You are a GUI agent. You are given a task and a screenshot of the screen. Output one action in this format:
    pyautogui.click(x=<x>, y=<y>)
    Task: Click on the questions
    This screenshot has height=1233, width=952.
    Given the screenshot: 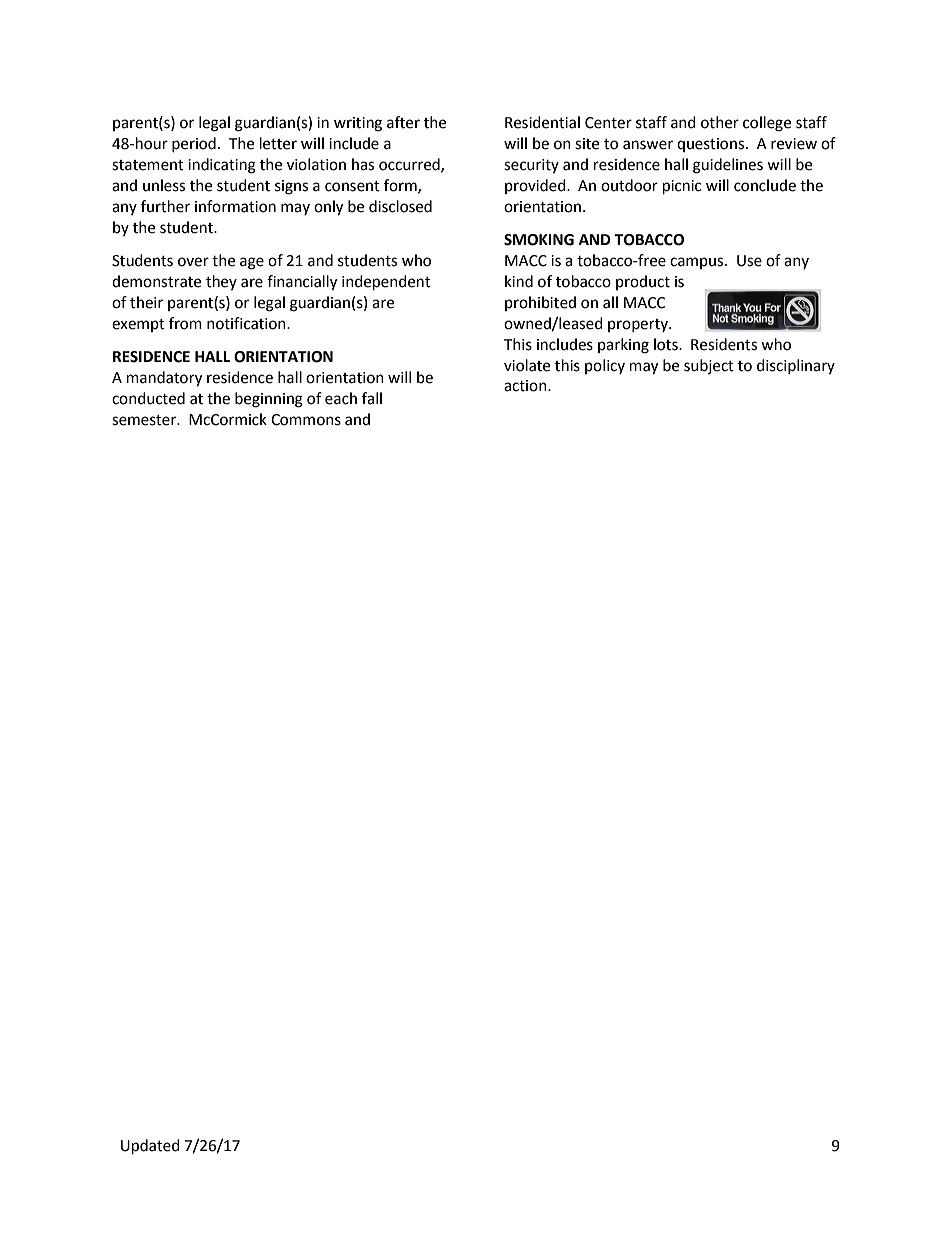 What is the action you would take?
    pyautogui.click(x=712, y=145)
